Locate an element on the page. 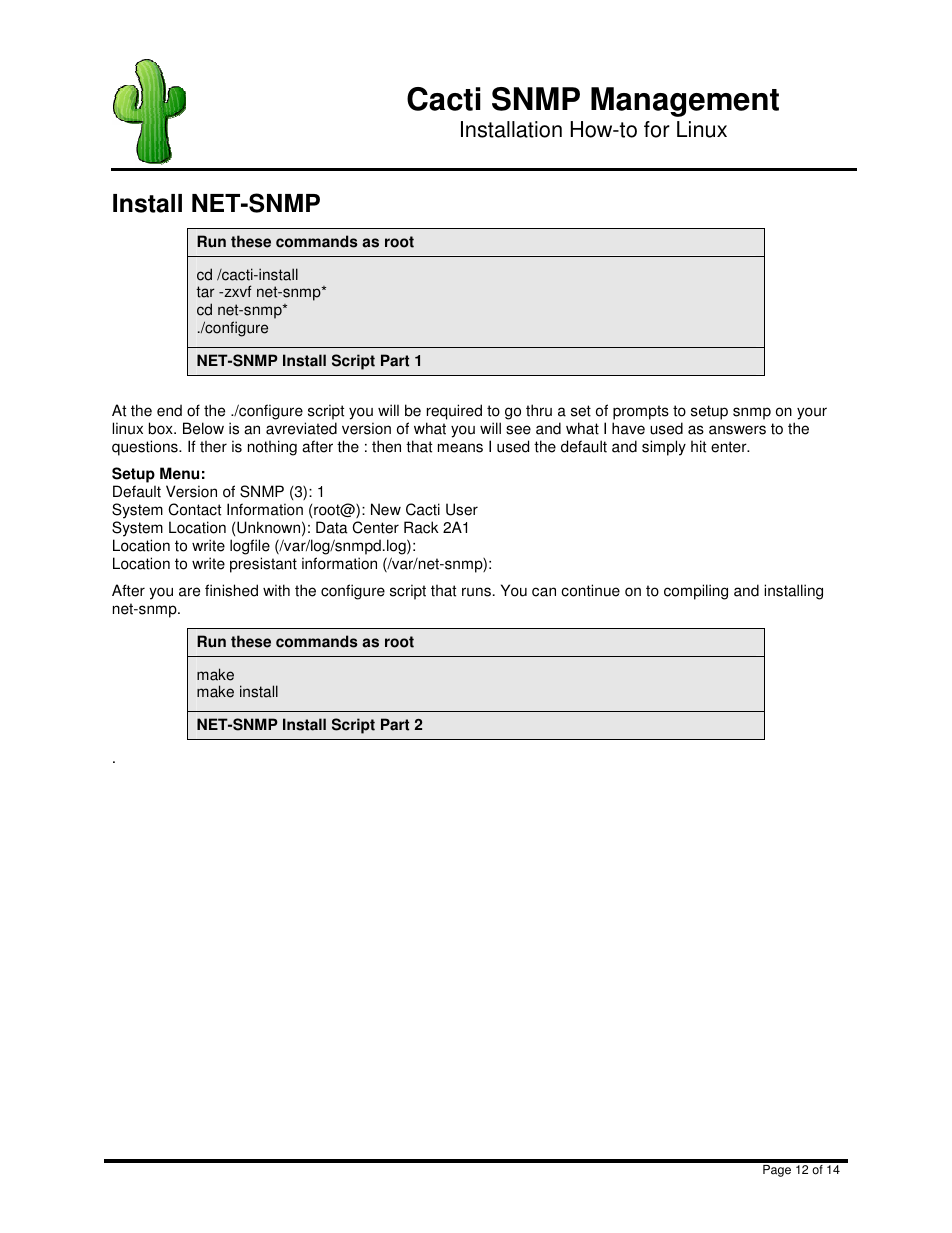 This document has width=952, height=1233. tar is located at coordinates (205, 292).
